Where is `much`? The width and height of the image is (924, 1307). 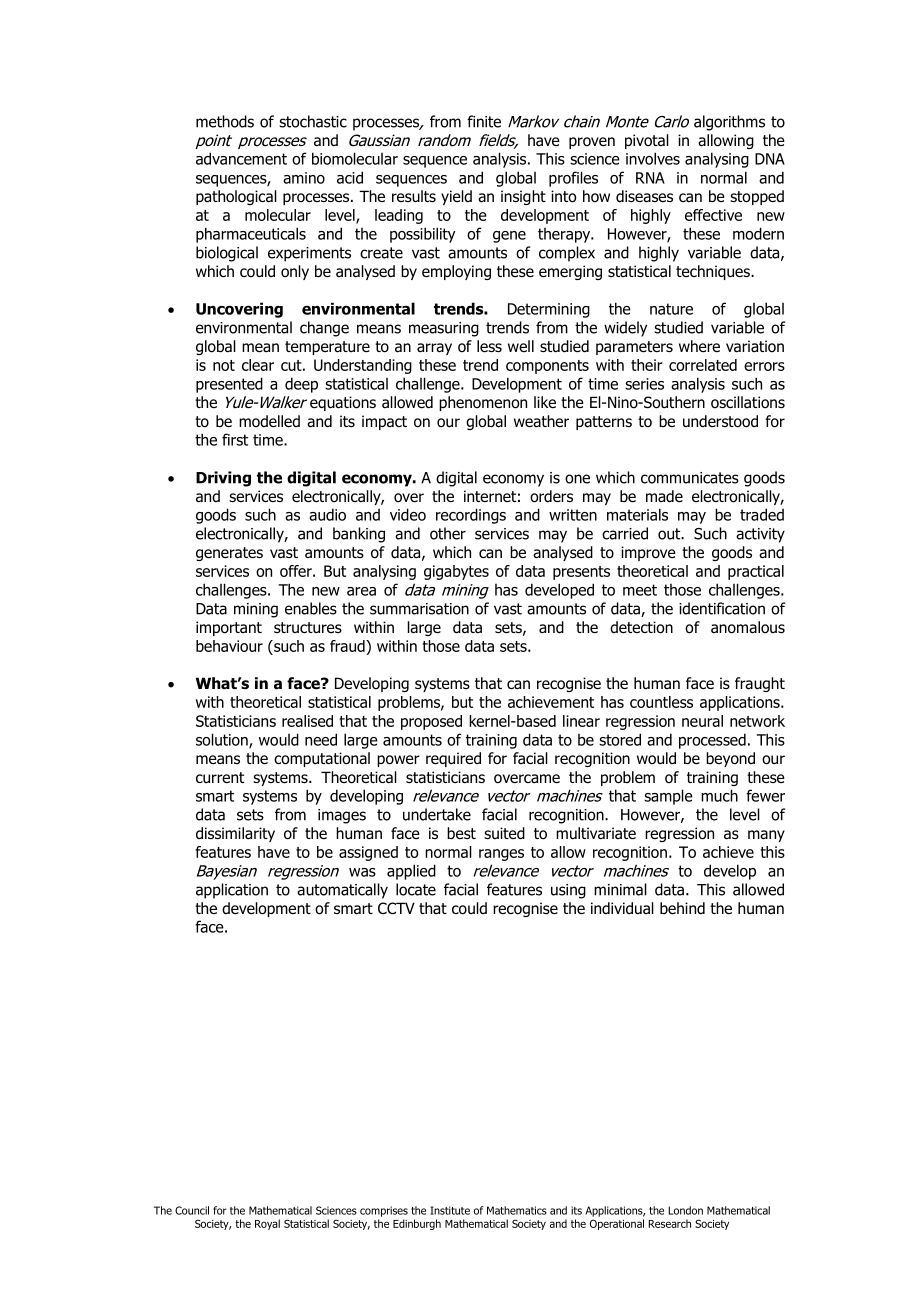
much is located at coordinates (719, 795).
